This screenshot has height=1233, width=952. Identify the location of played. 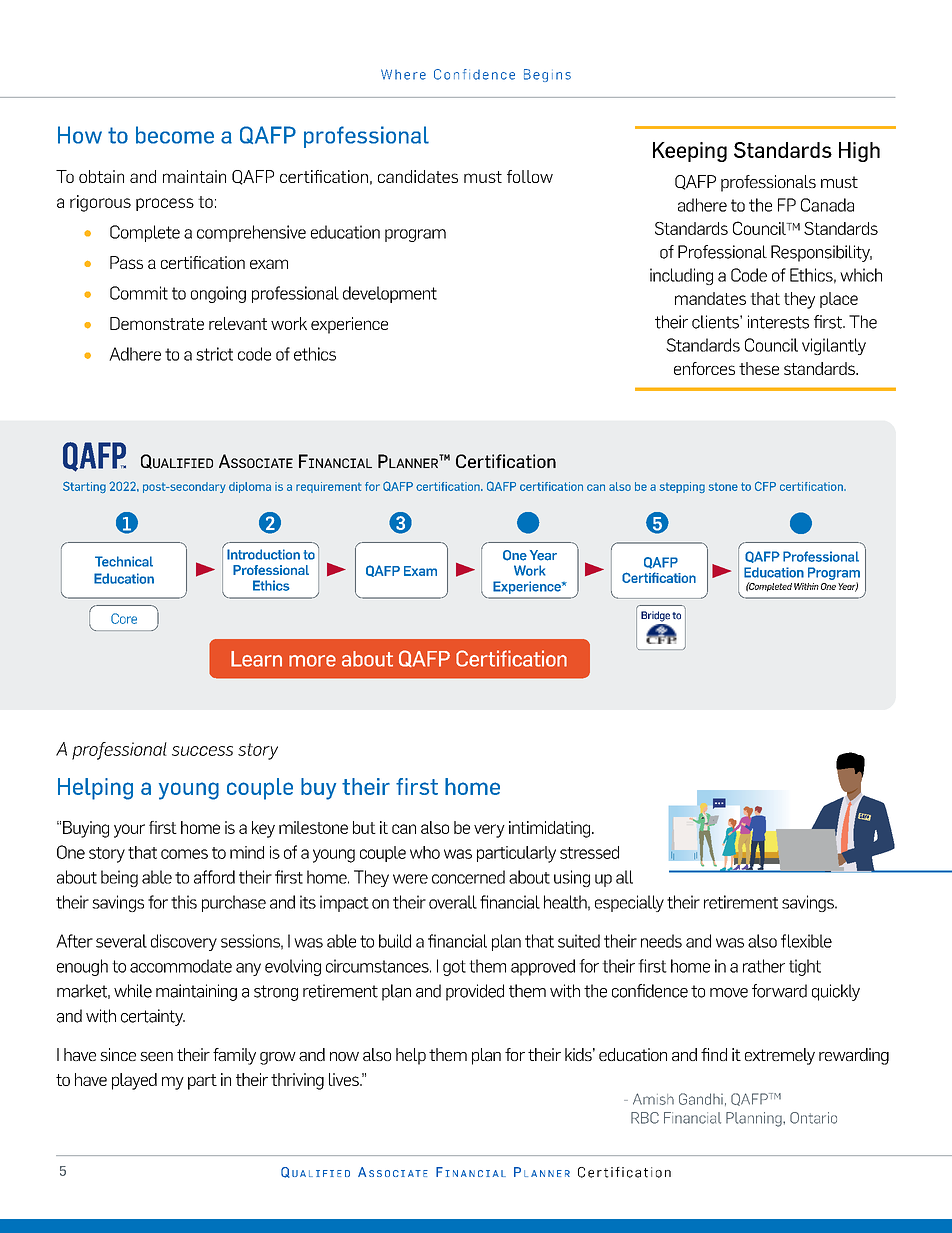
(134, 1081).
